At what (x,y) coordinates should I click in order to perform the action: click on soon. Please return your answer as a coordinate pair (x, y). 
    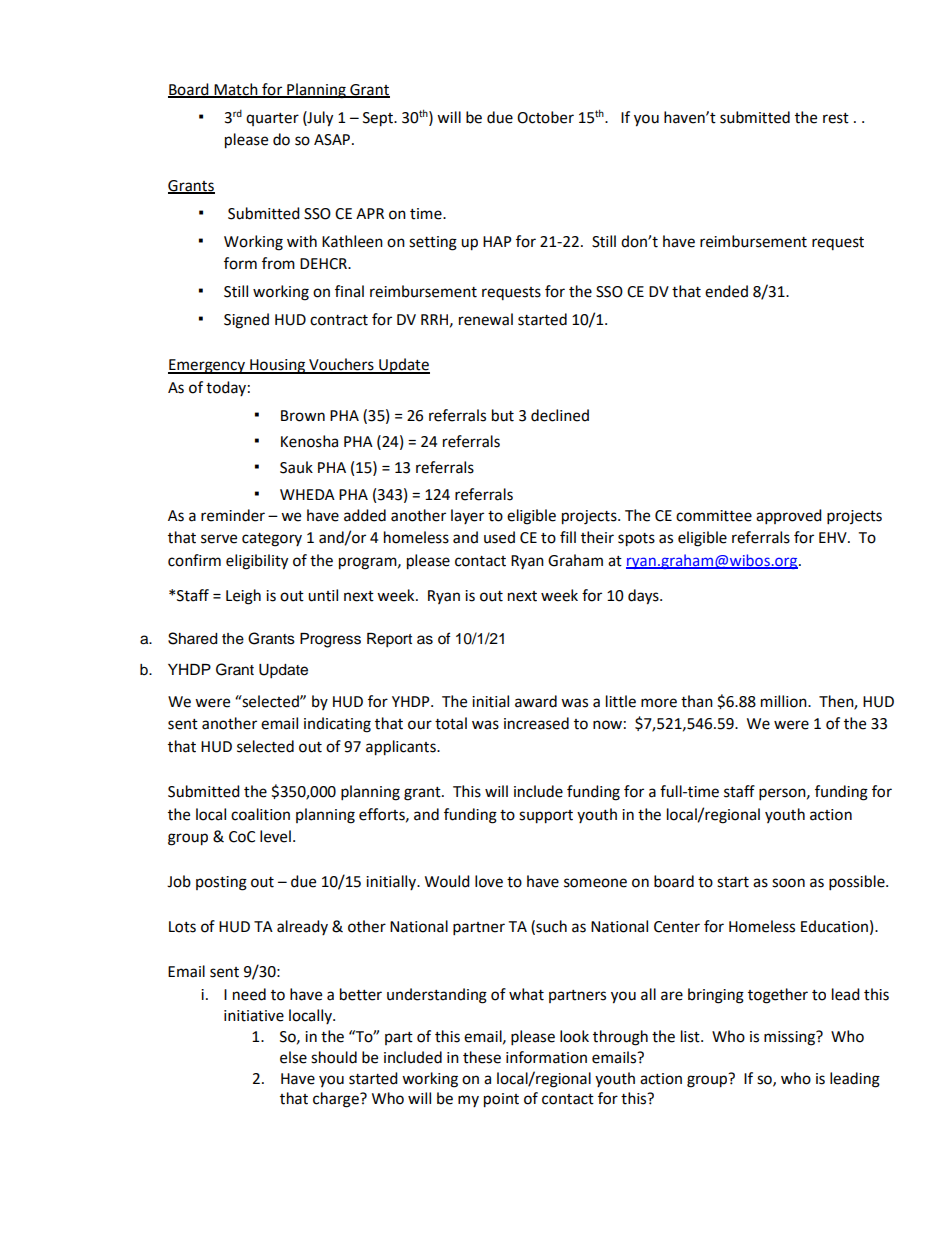
    Looking at the image, I should click on (788, 883).
